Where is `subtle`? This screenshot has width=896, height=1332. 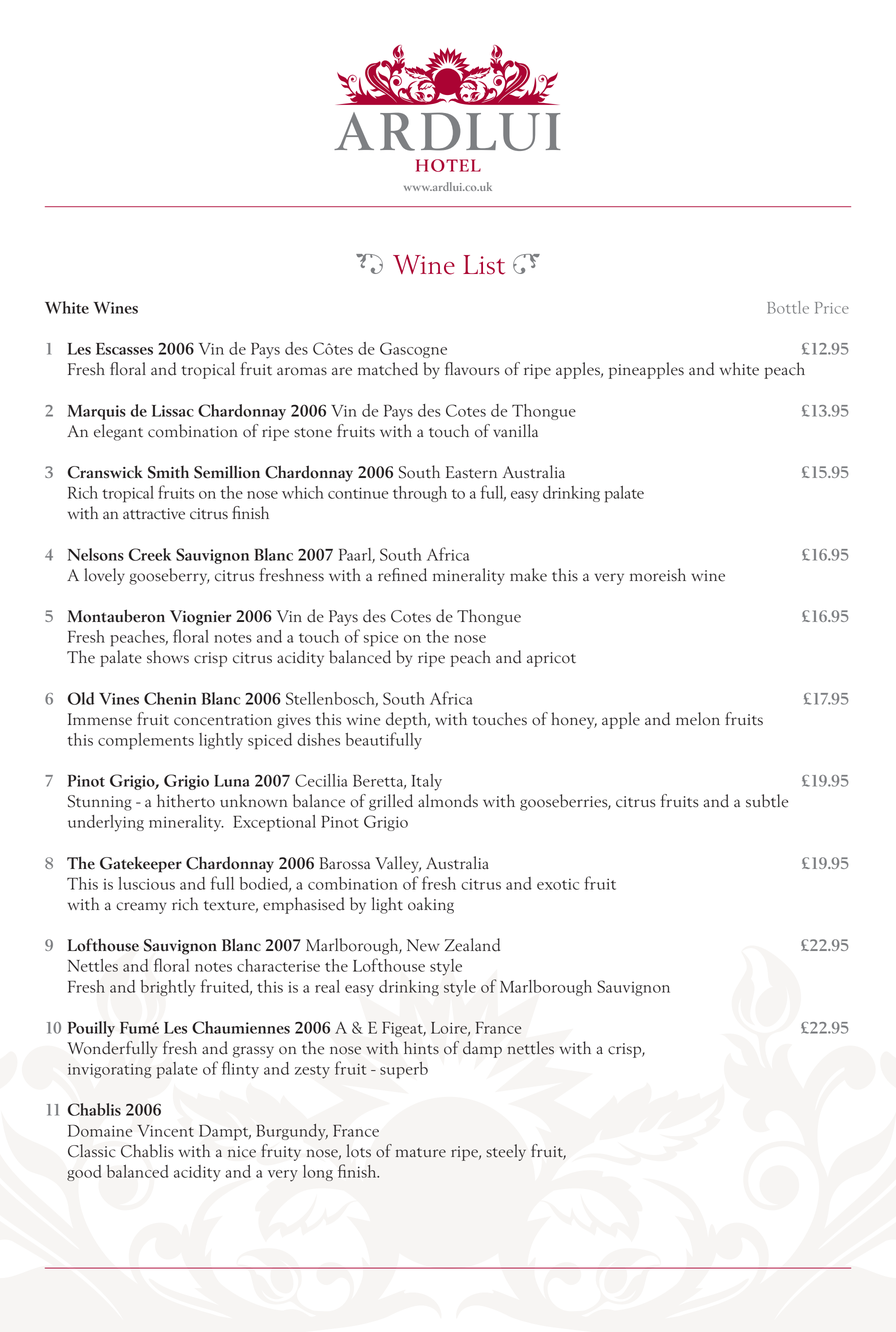 subtle is located at coordinates (767, 801).
